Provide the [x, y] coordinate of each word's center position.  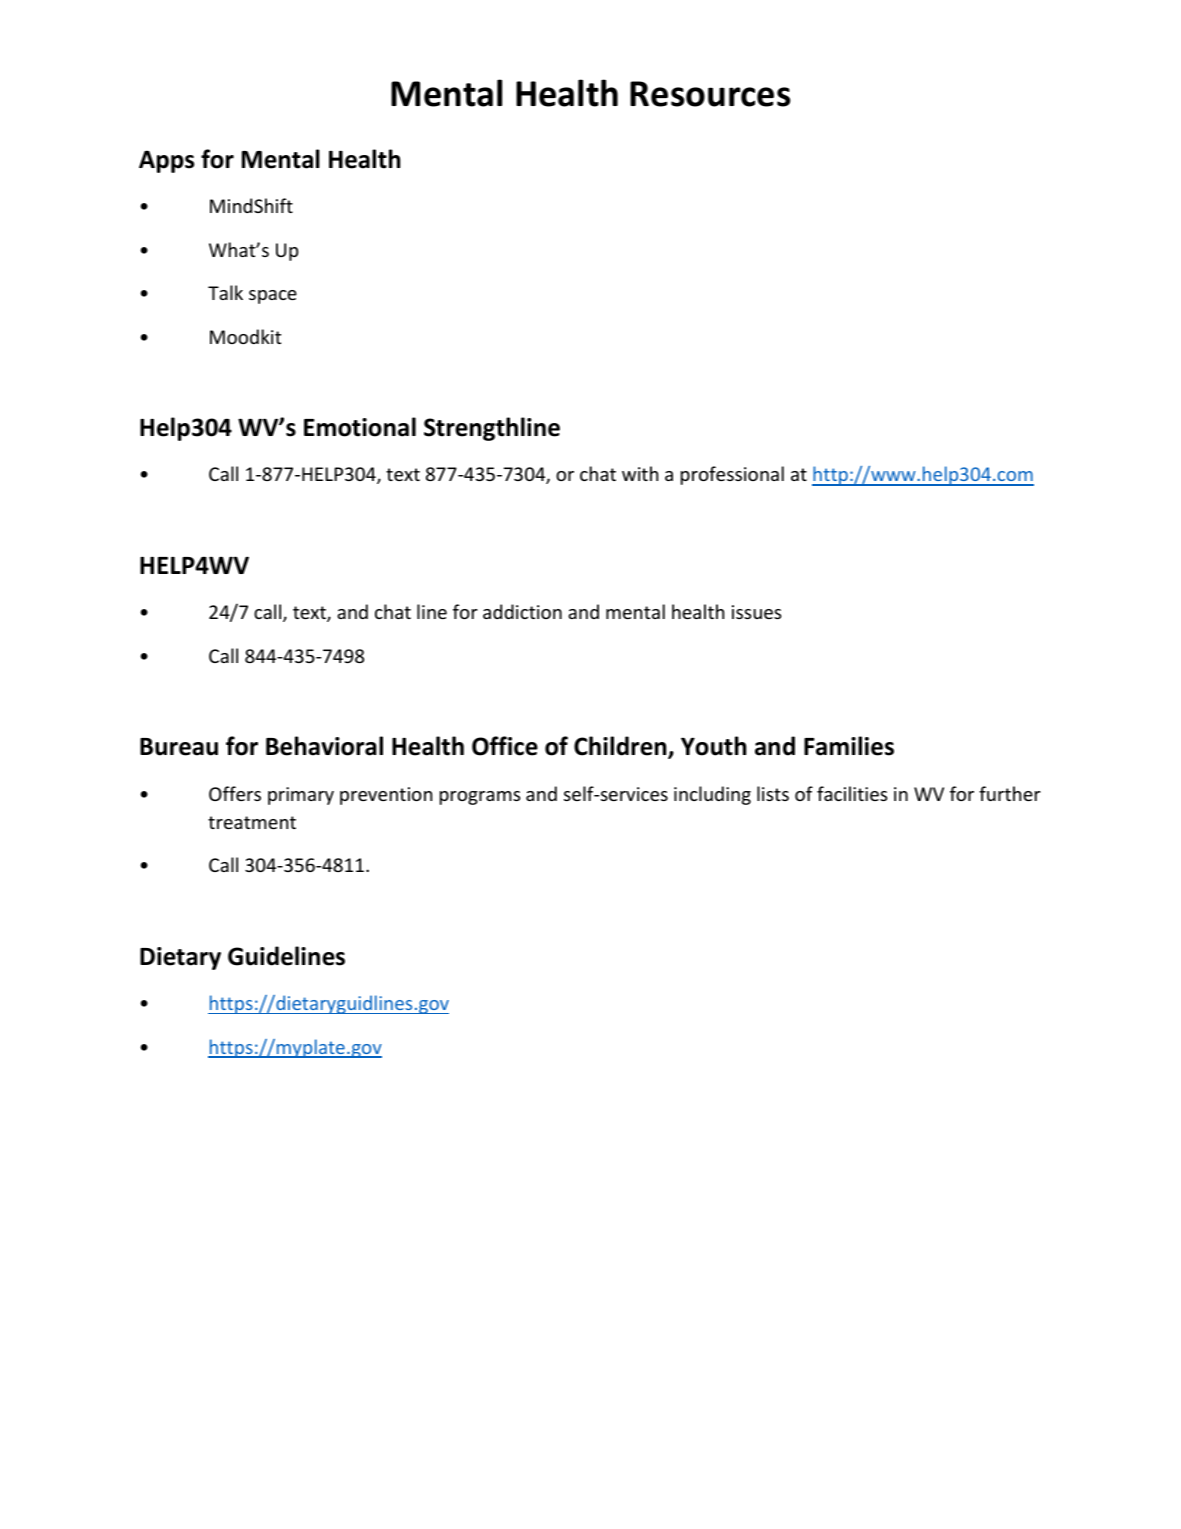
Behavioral [324, 746]
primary [301, 796]
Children [621, 747]
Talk [225, 292]
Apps [166, 161]
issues [756, 612]
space [273, 297]
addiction [522, 611]
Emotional [360, 427]
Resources [710, 94]
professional [732, 475]
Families [849, 746]
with [640, 473]
